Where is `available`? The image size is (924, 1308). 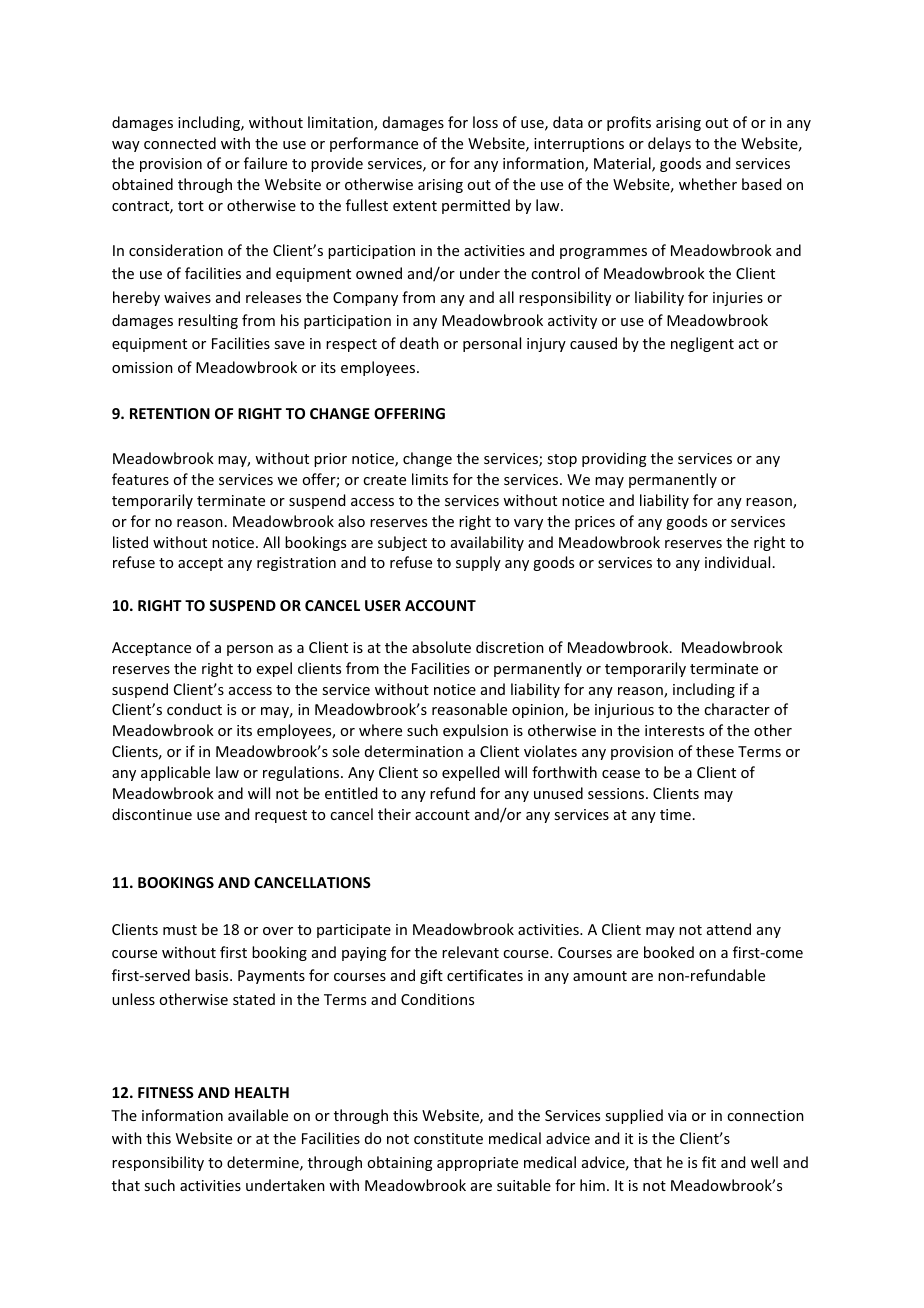 available is located at coordinates (258, 1115).
